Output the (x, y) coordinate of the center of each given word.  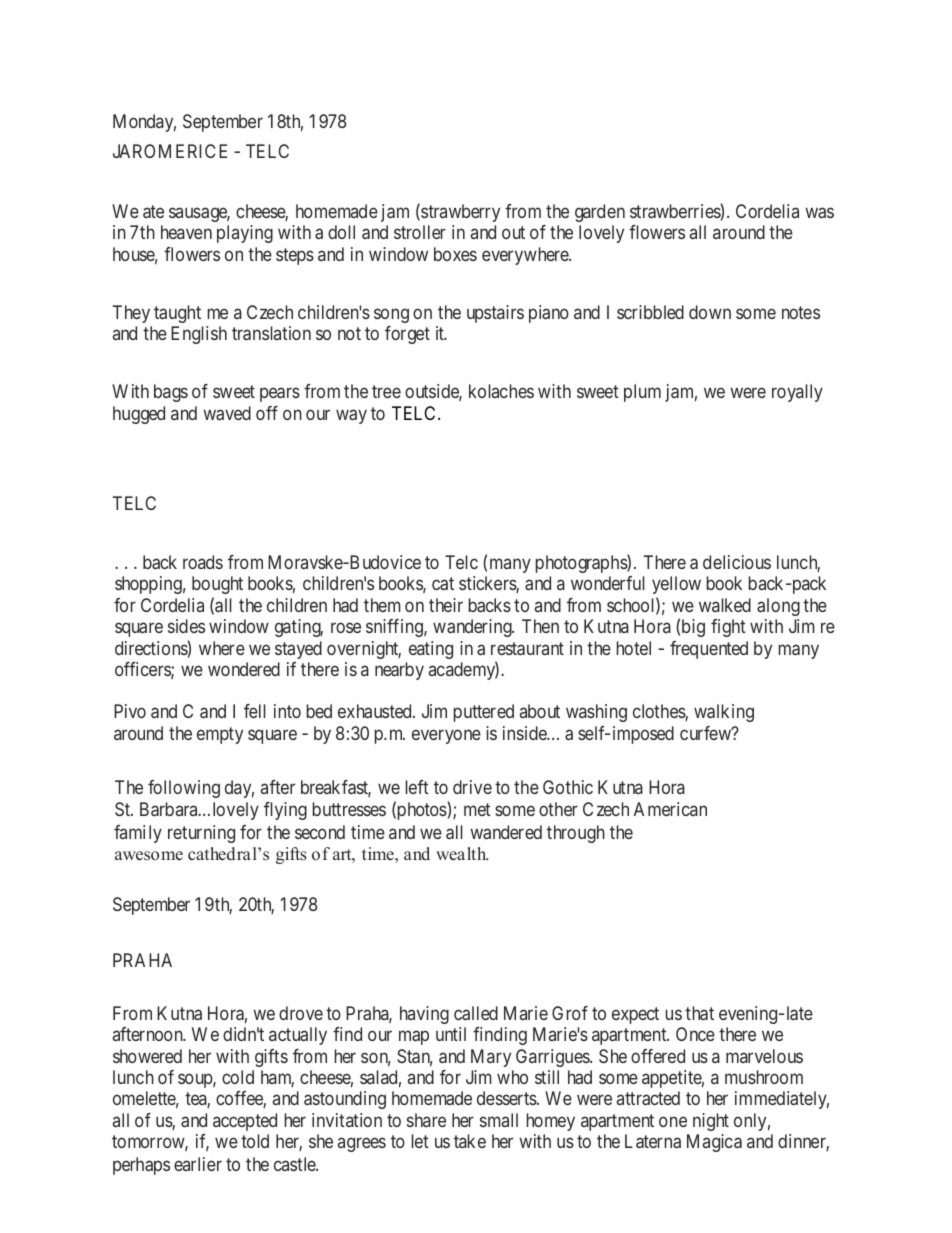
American (670, 809)
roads (203, 562)
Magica (714, 1143)
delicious (737, 562)
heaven (186, 232)
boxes (455, 254)
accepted (245, 1122)
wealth (462, 854)
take (470, 1141)
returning (201, 834)
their (446, 605)
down (710, 312)
